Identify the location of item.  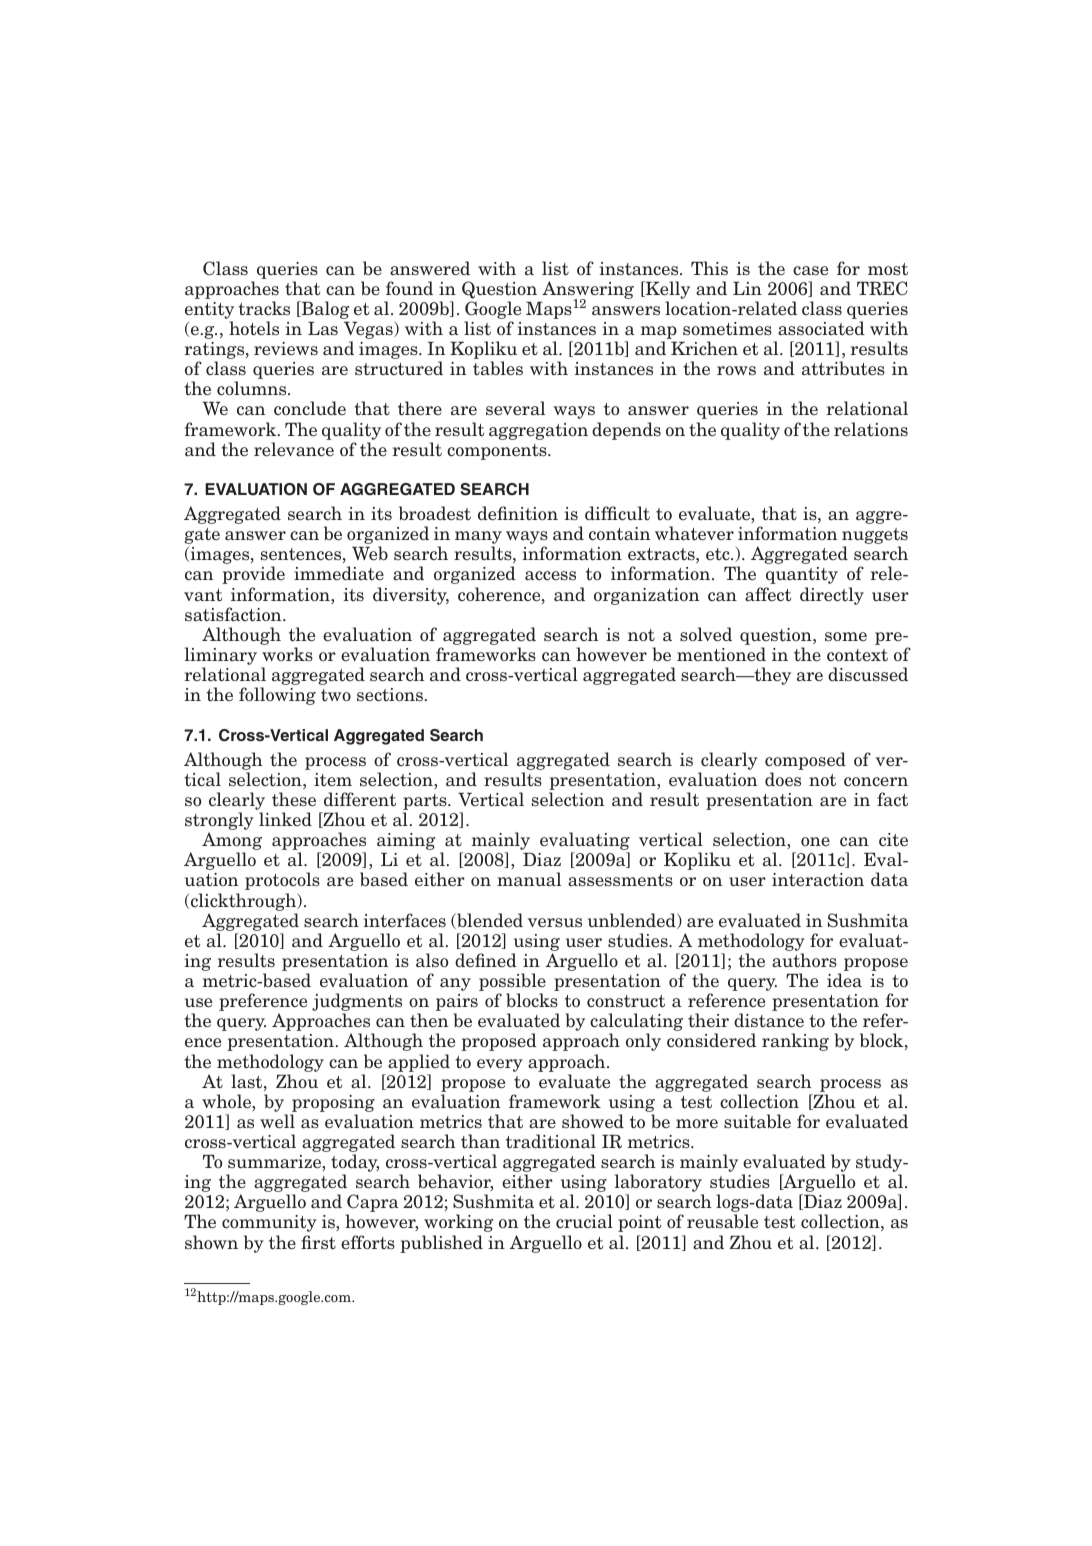
(333, 779).
